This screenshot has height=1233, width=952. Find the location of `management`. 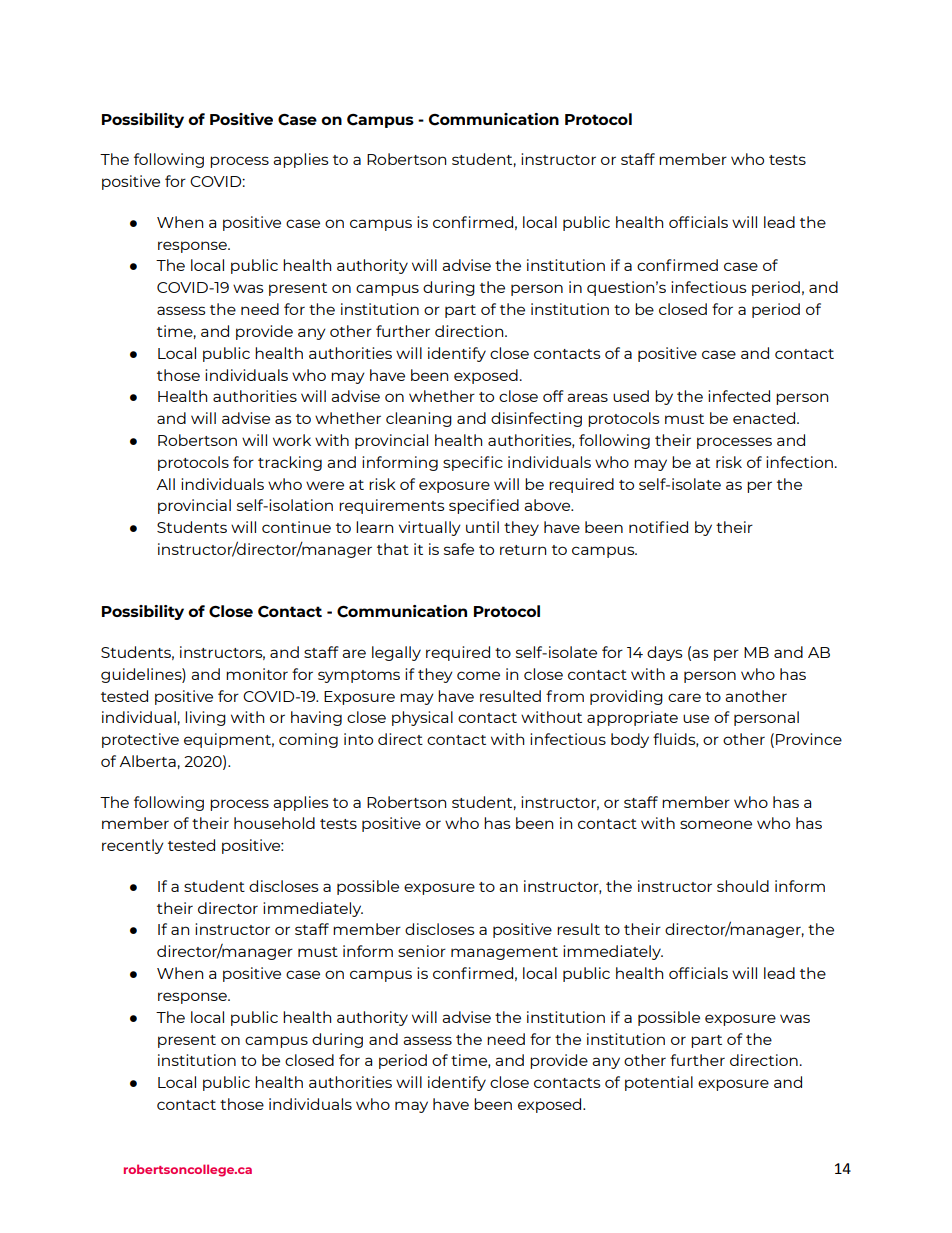

management is located at coordinates (504, 953).
